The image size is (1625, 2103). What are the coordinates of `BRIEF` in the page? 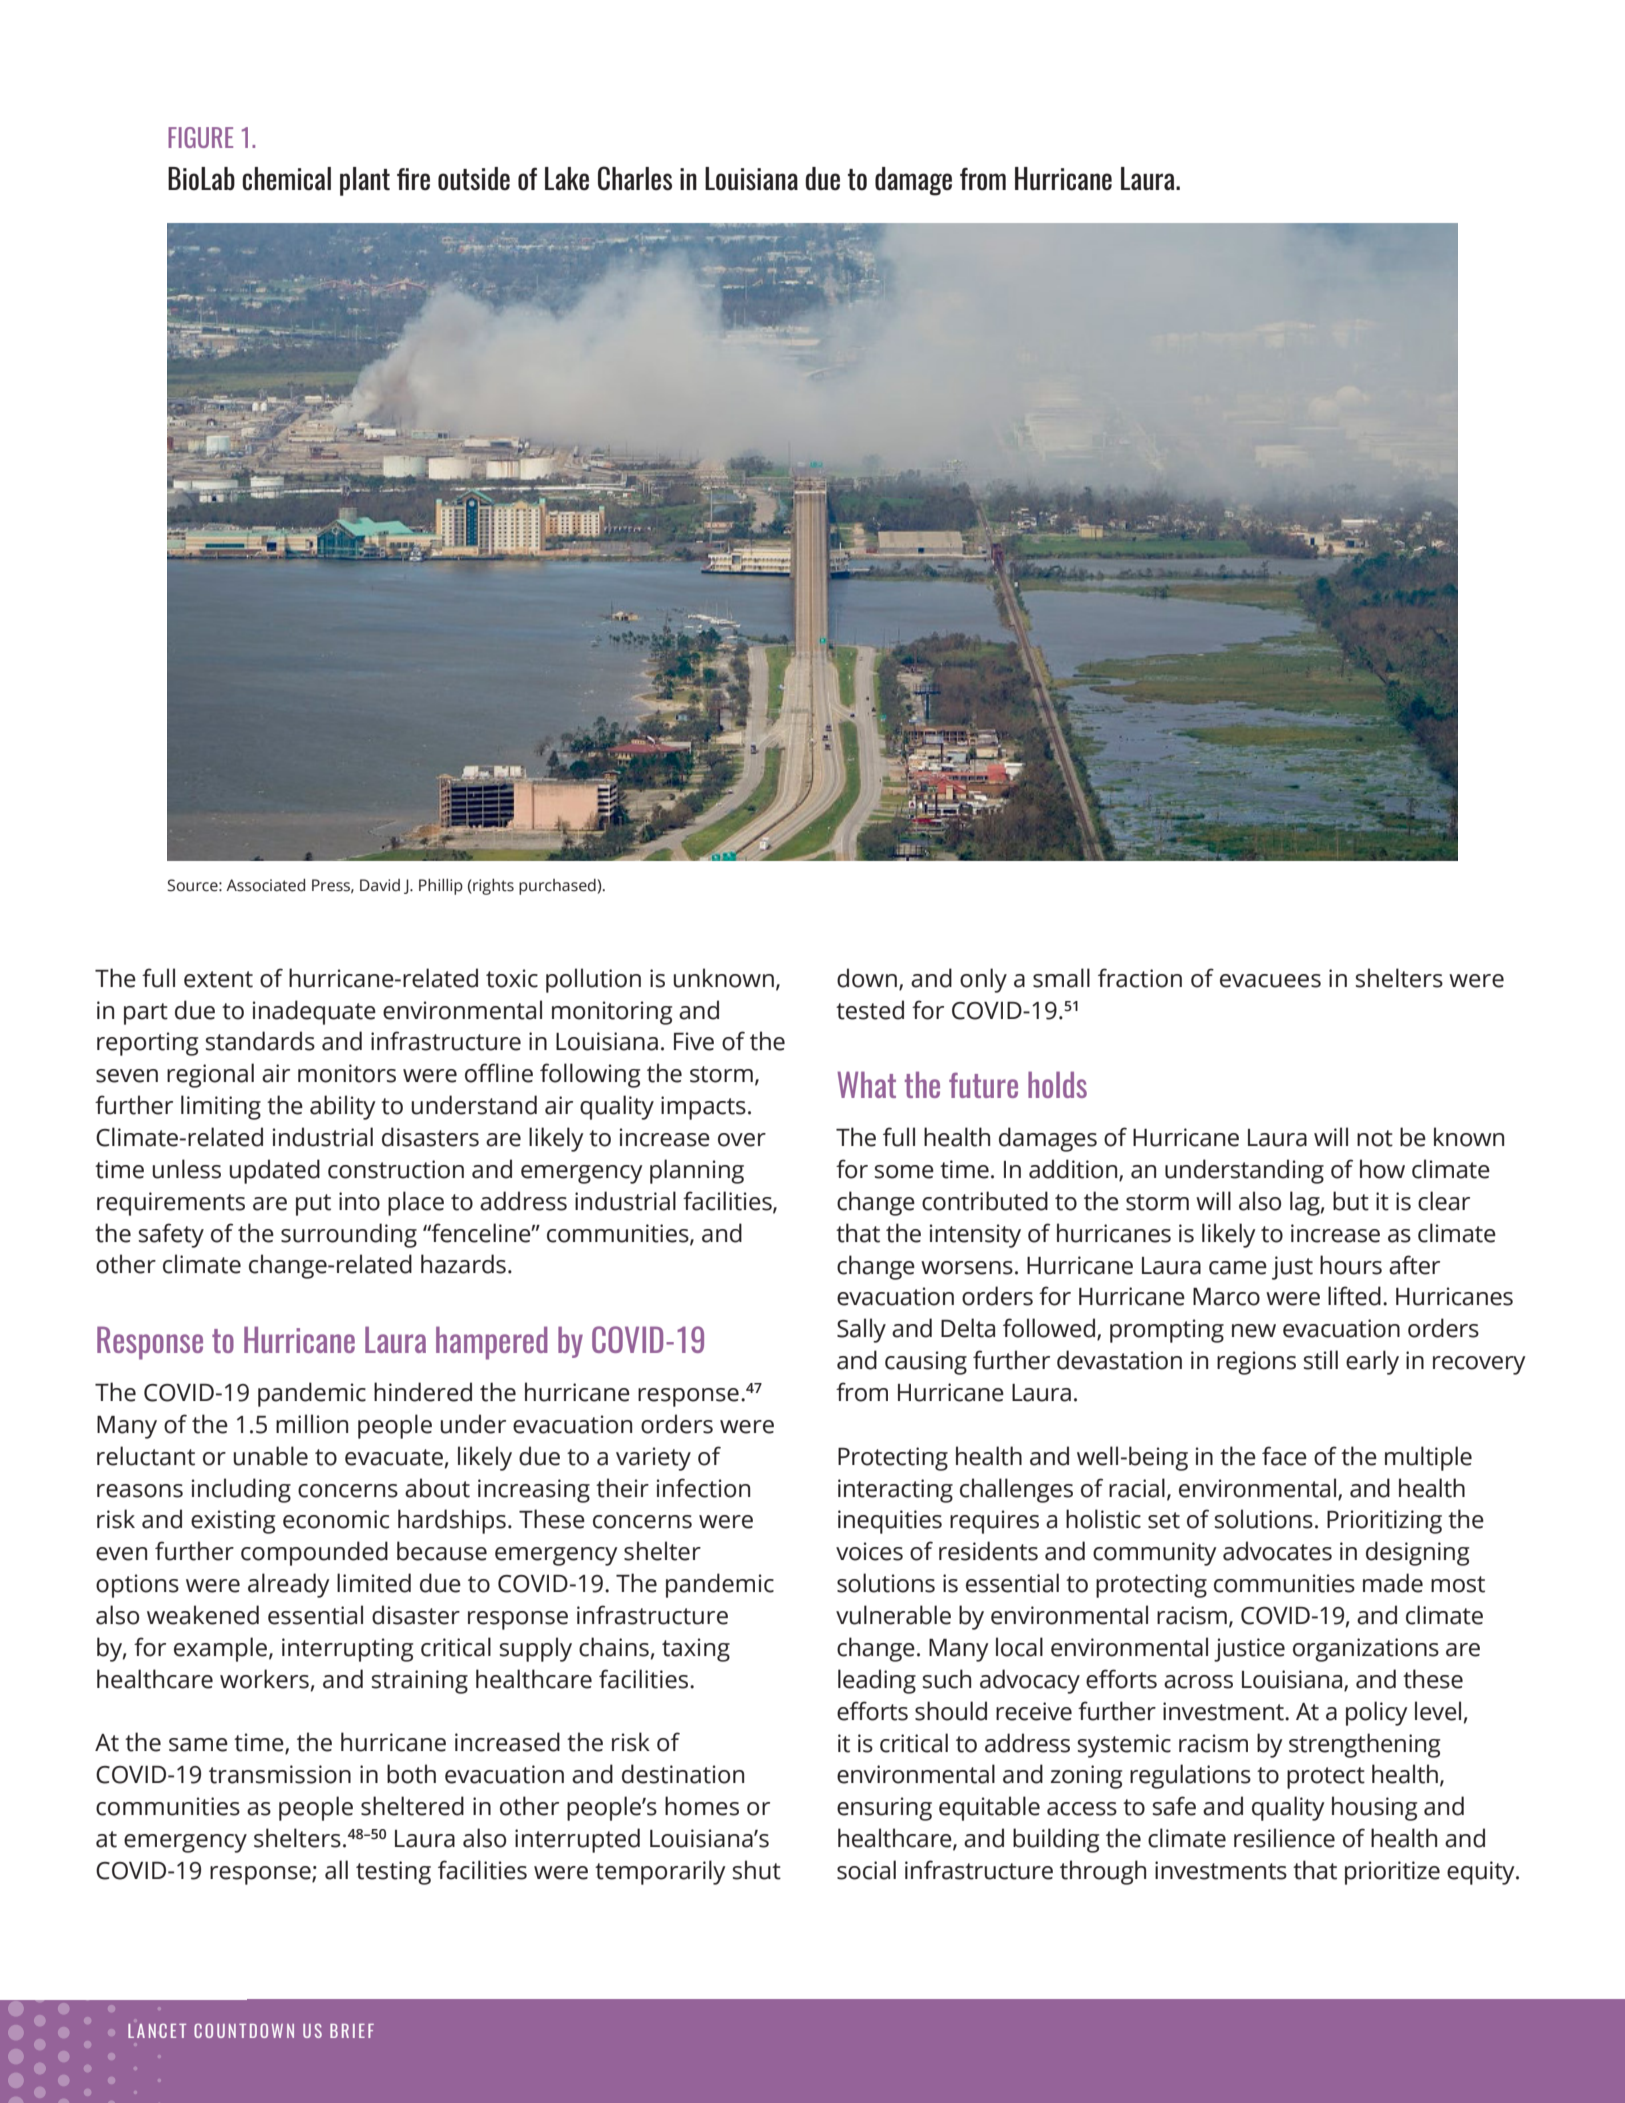 It's located at (352, 2031).
